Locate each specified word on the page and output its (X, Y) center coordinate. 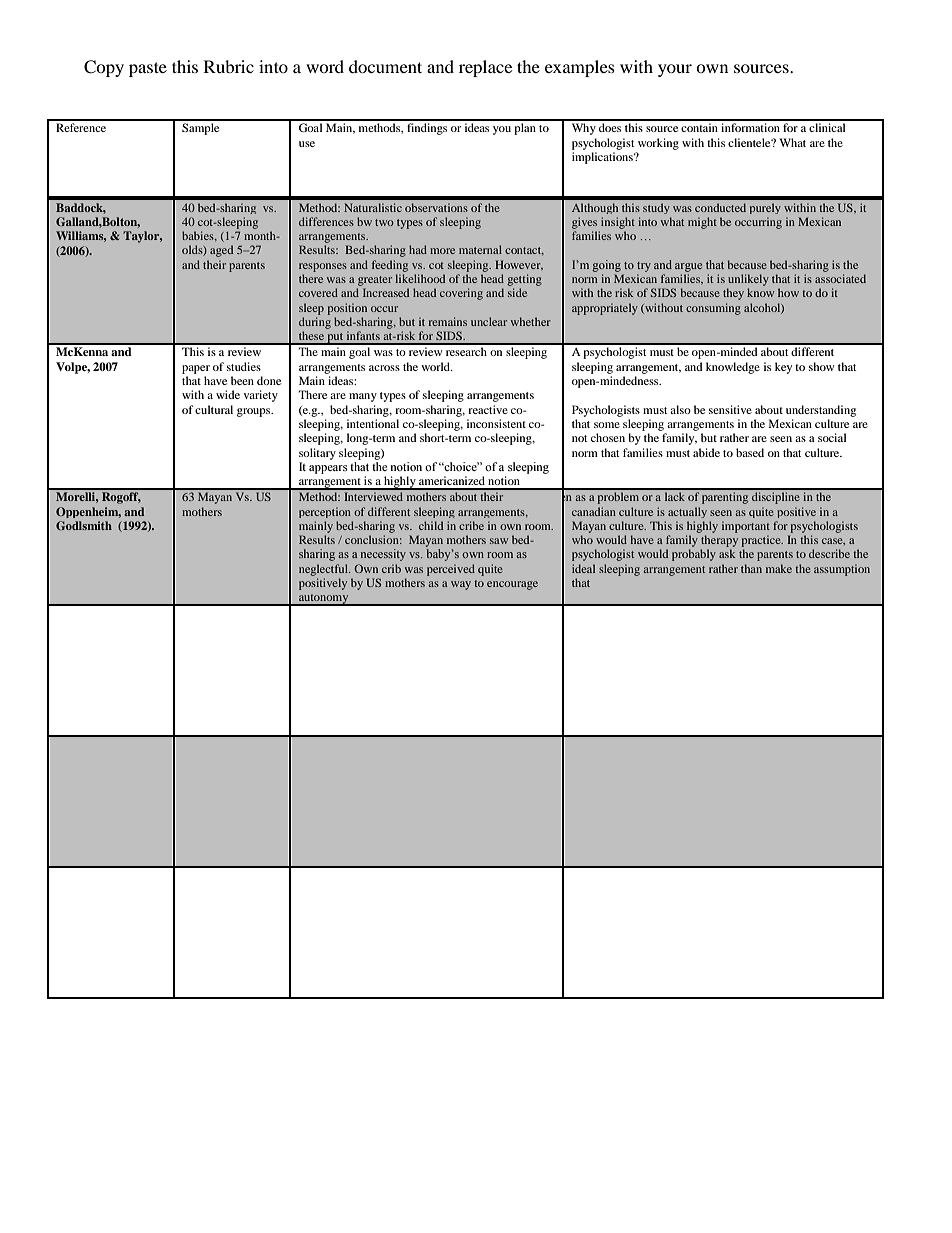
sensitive (730, 409)
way (461, 585)
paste (148, 69)
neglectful (325, 570)
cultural (214, 409)
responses (323, 267)
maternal (480, 249)
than (751, 568)
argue (688, 267)
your (675, 70)
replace (485, 68)
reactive (488, 409)
